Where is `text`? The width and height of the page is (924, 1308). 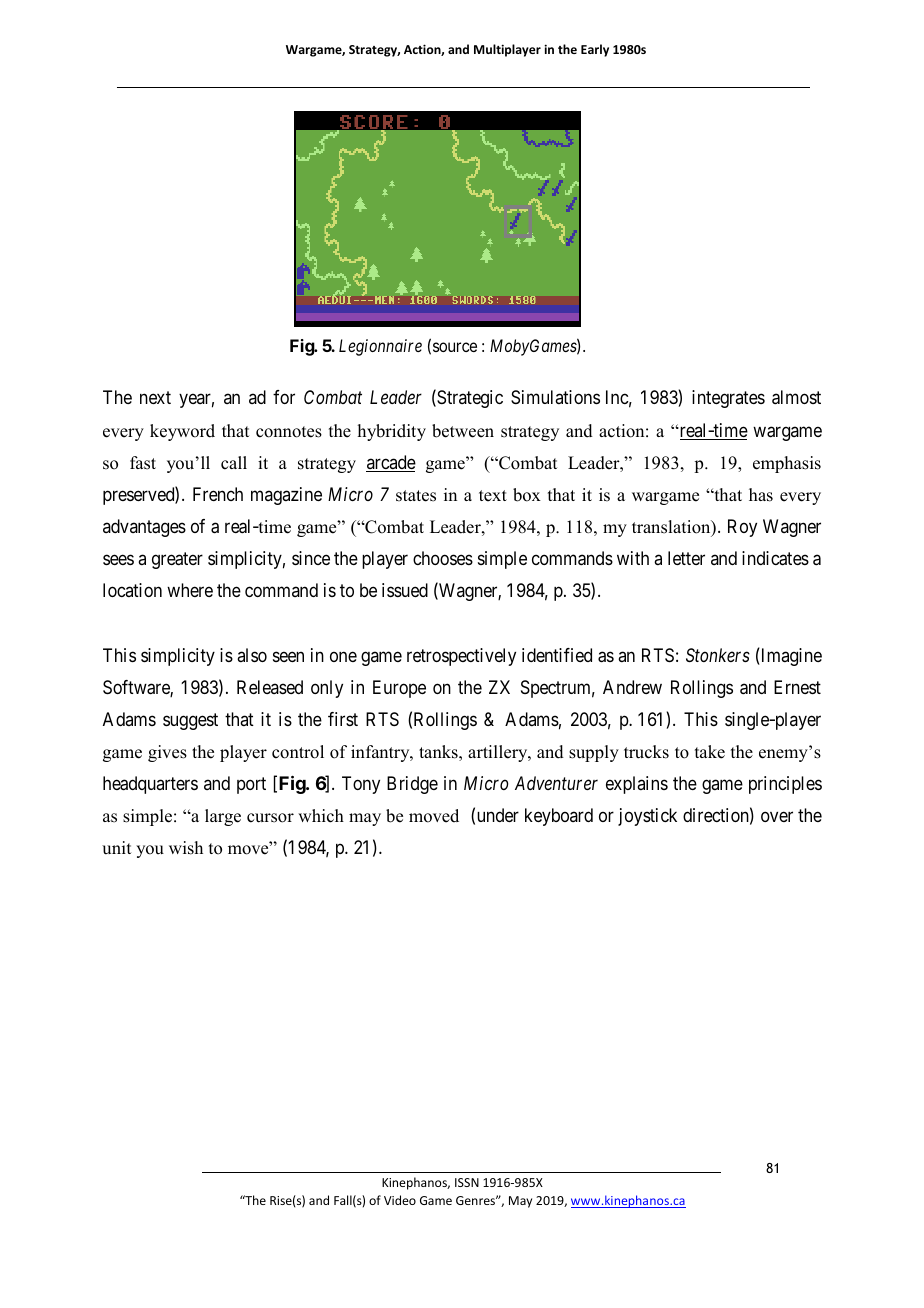 text is located at coordinates (493, 496).
